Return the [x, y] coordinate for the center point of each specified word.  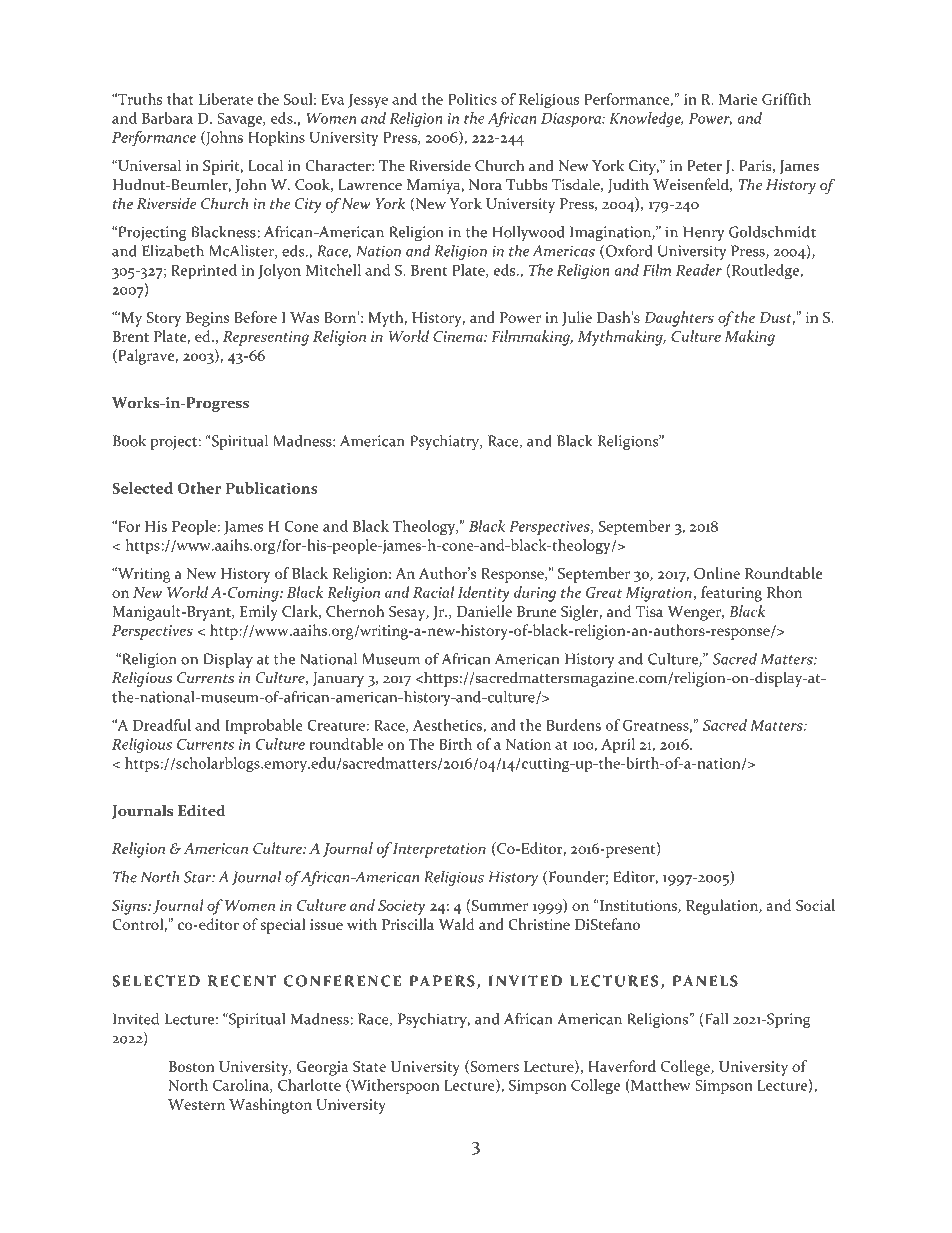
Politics [472, 99]
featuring [731, 594]
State [369, 1066]
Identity [484, 594]
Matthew [660, 1086]
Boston [191, 1066]
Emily [259, 613]
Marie [738, 99]
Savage [241, 120]
